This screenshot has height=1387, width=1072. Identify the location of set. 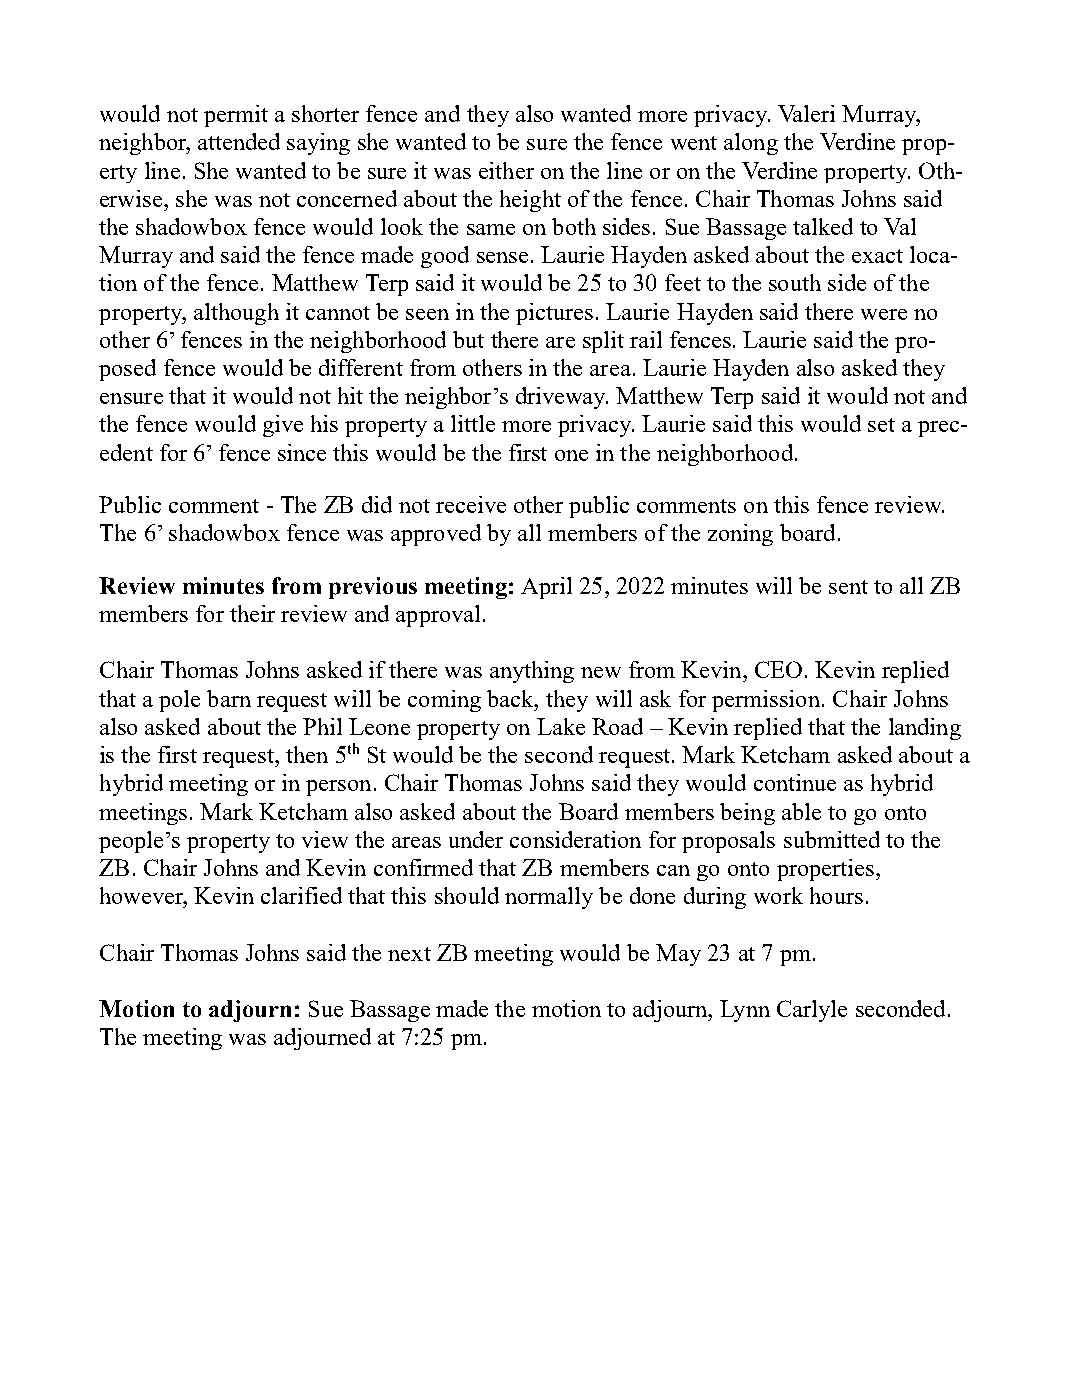
(881, 425).
